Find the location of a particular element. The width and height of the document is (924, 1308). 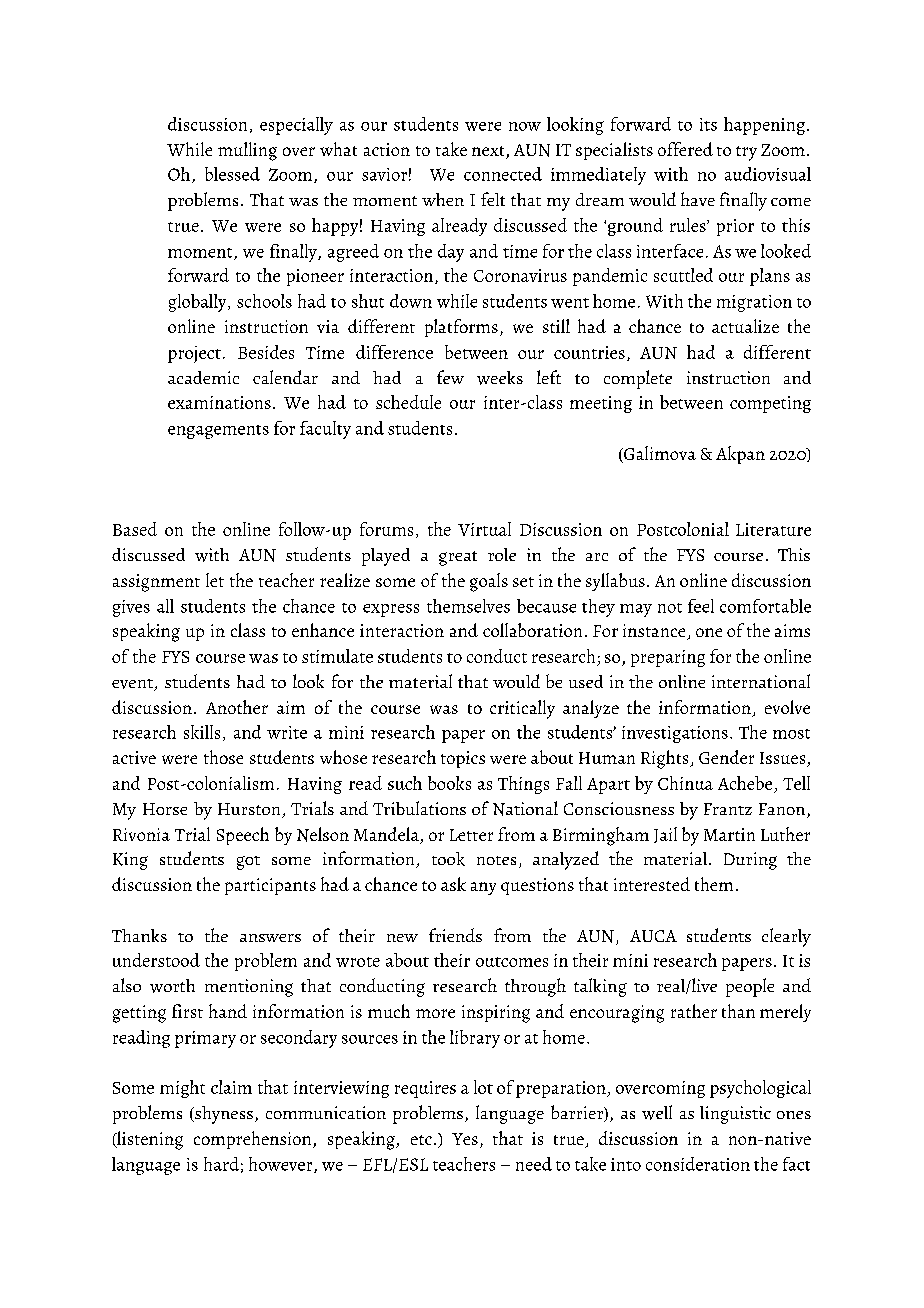

preparing is located at coordinates (668, 658).
